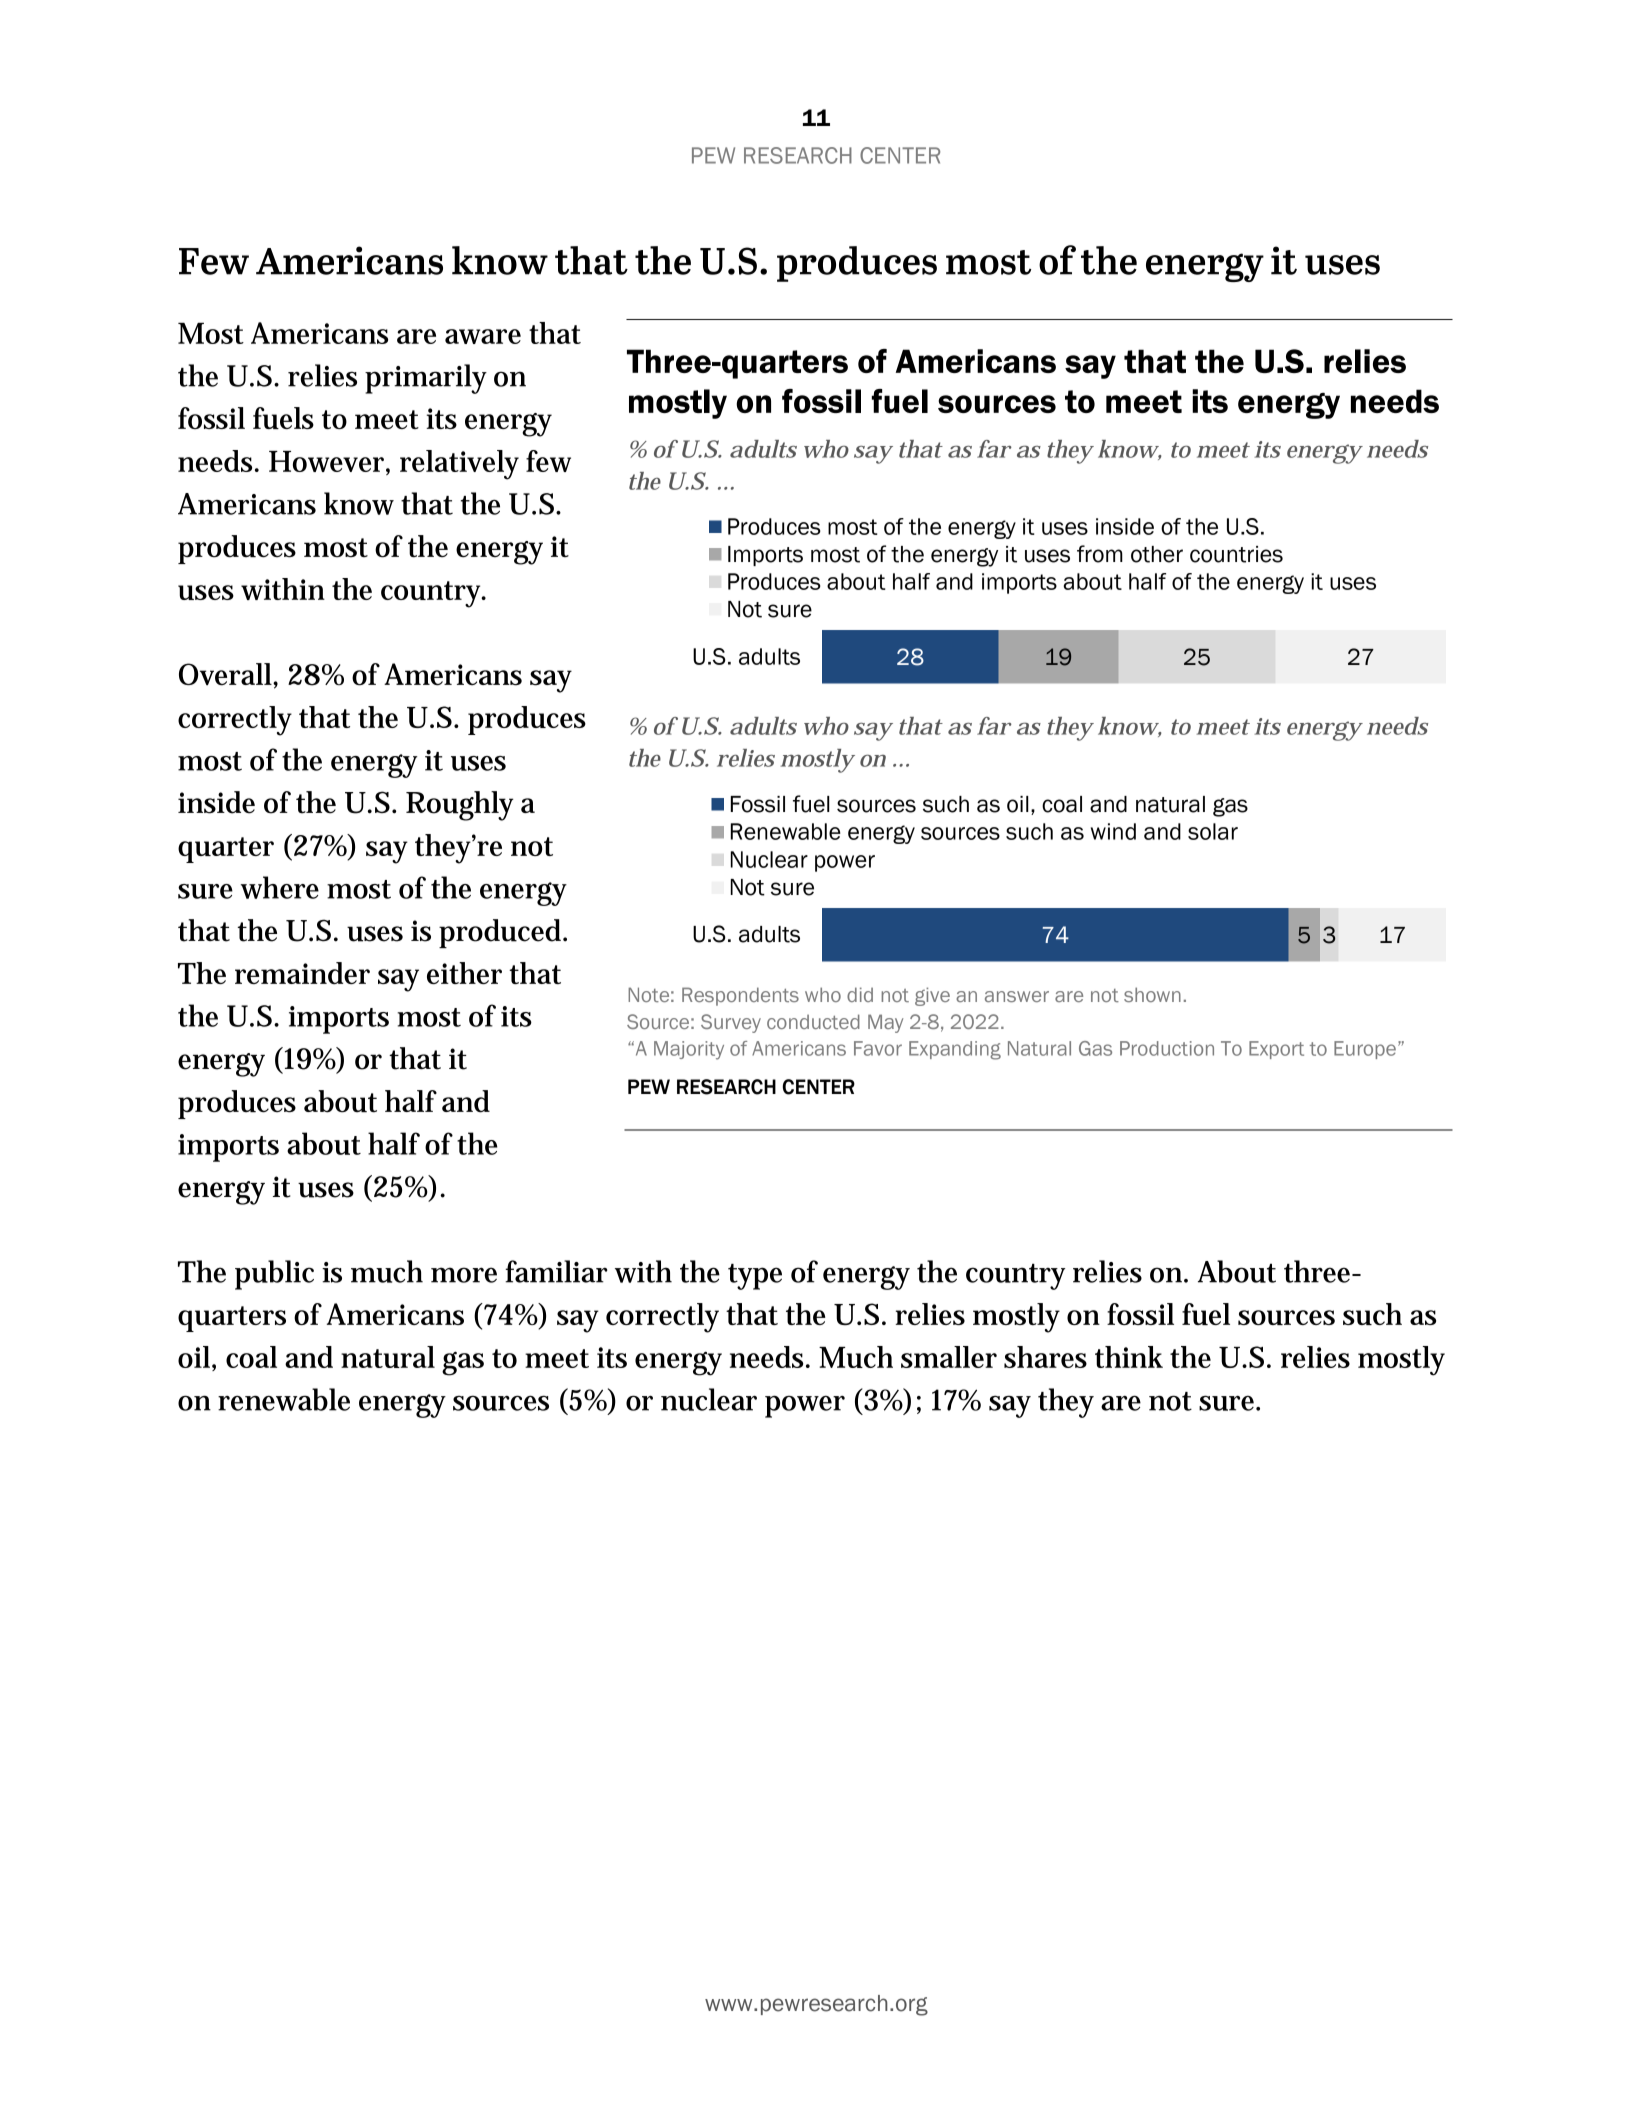  What do you see at coordinates (1276, 1050) in the page?
I see `Export` at bounding box center [1276, 1050].
